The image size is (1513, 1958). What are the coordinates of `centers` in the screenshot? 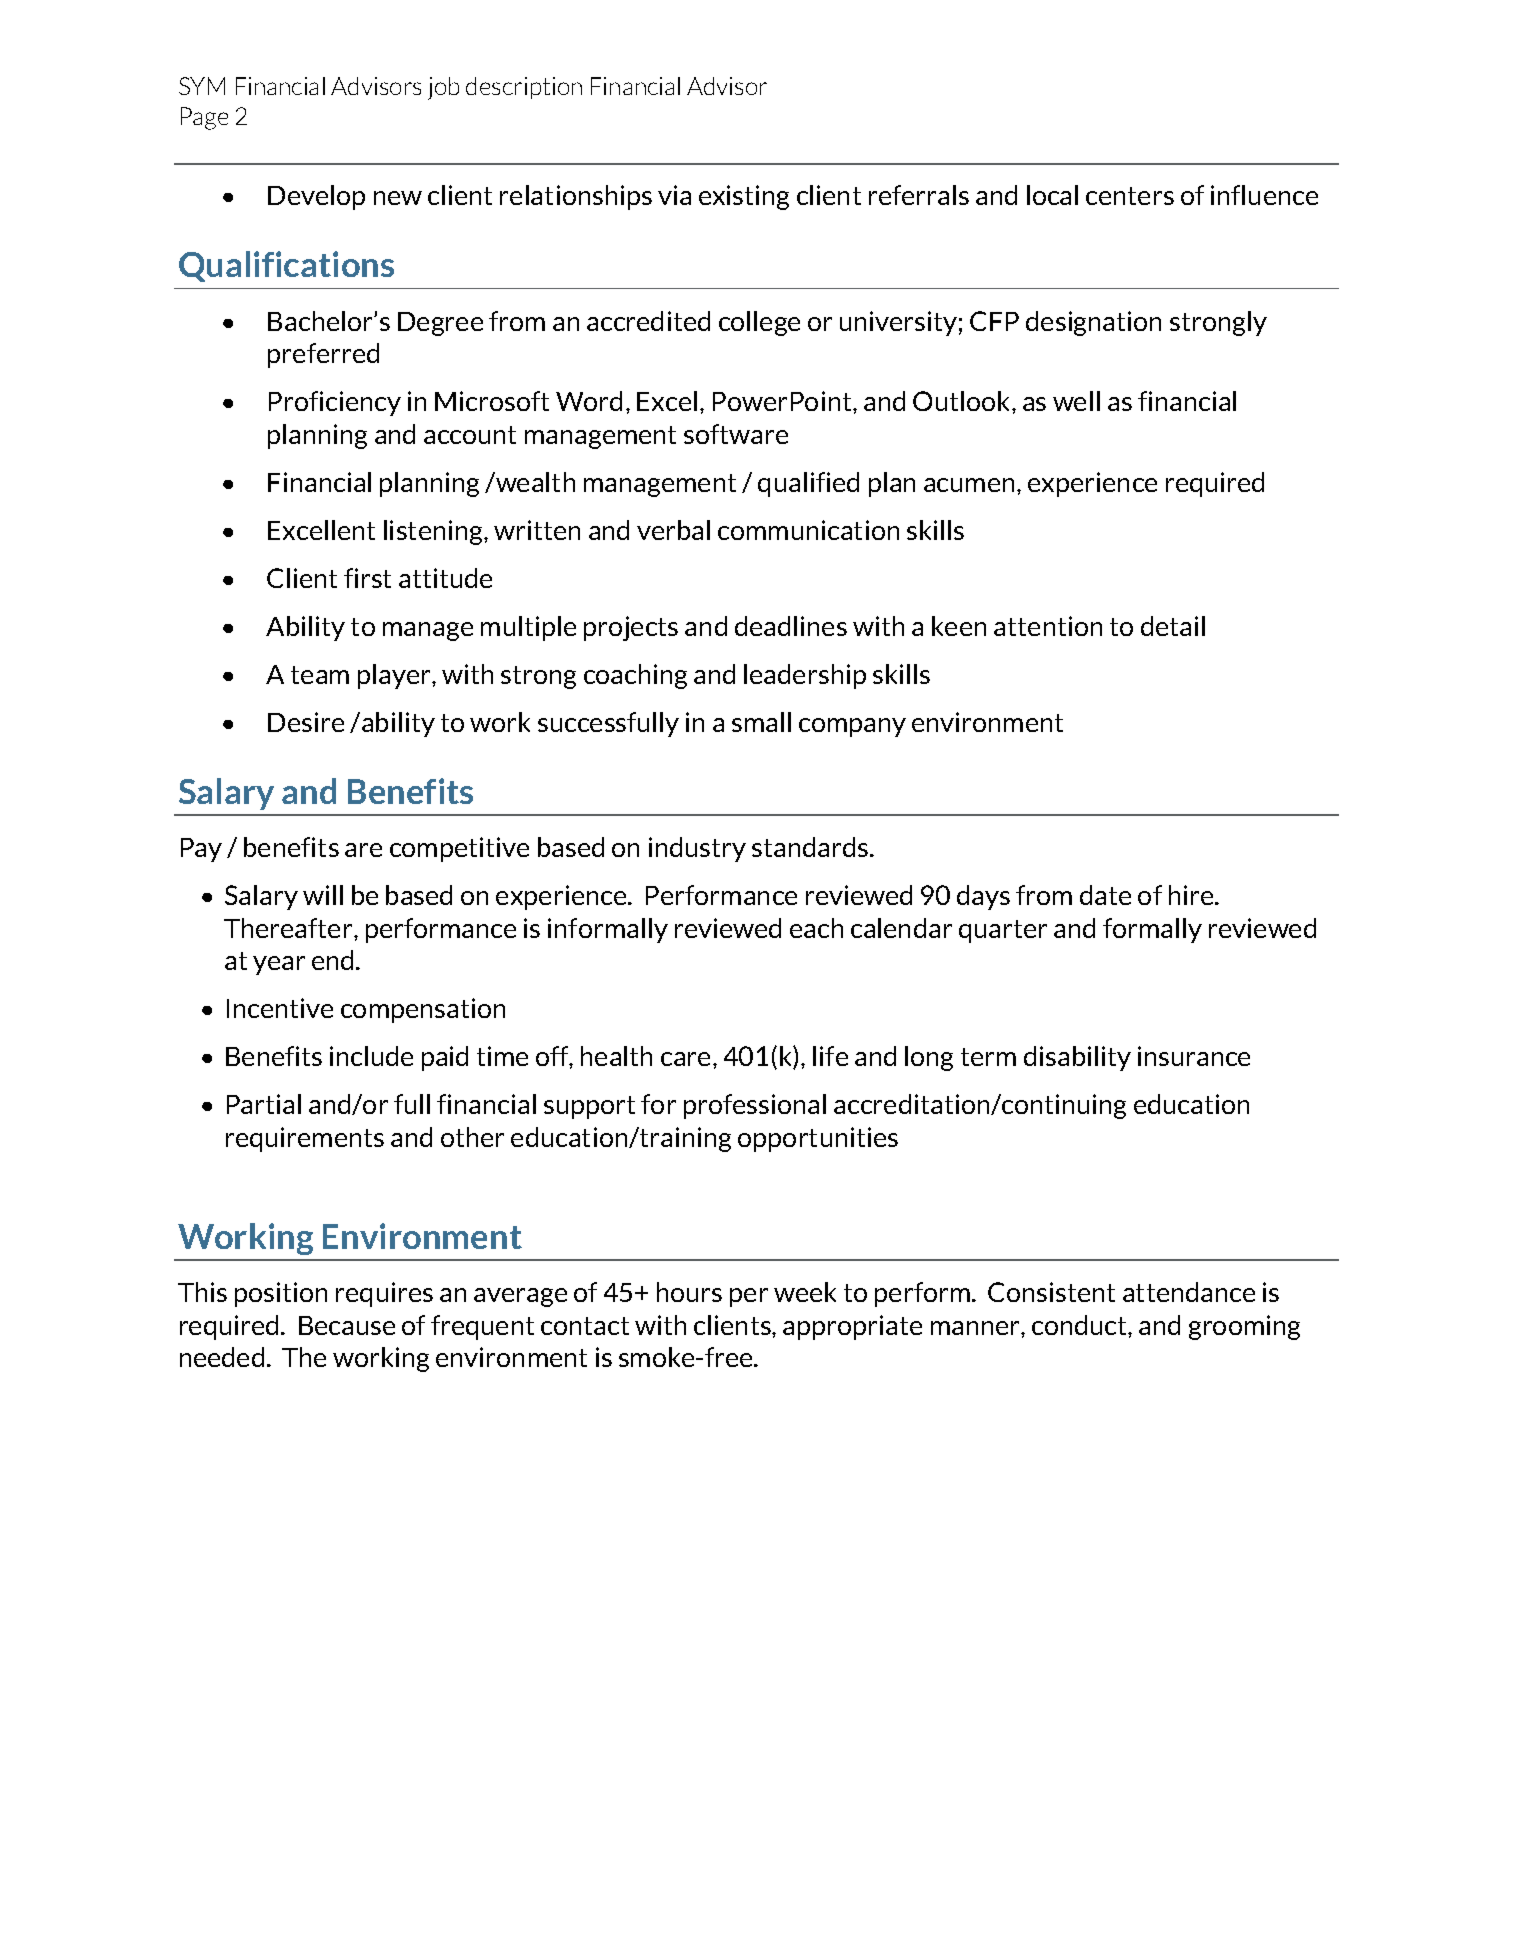 It's located at (1130, 196).
